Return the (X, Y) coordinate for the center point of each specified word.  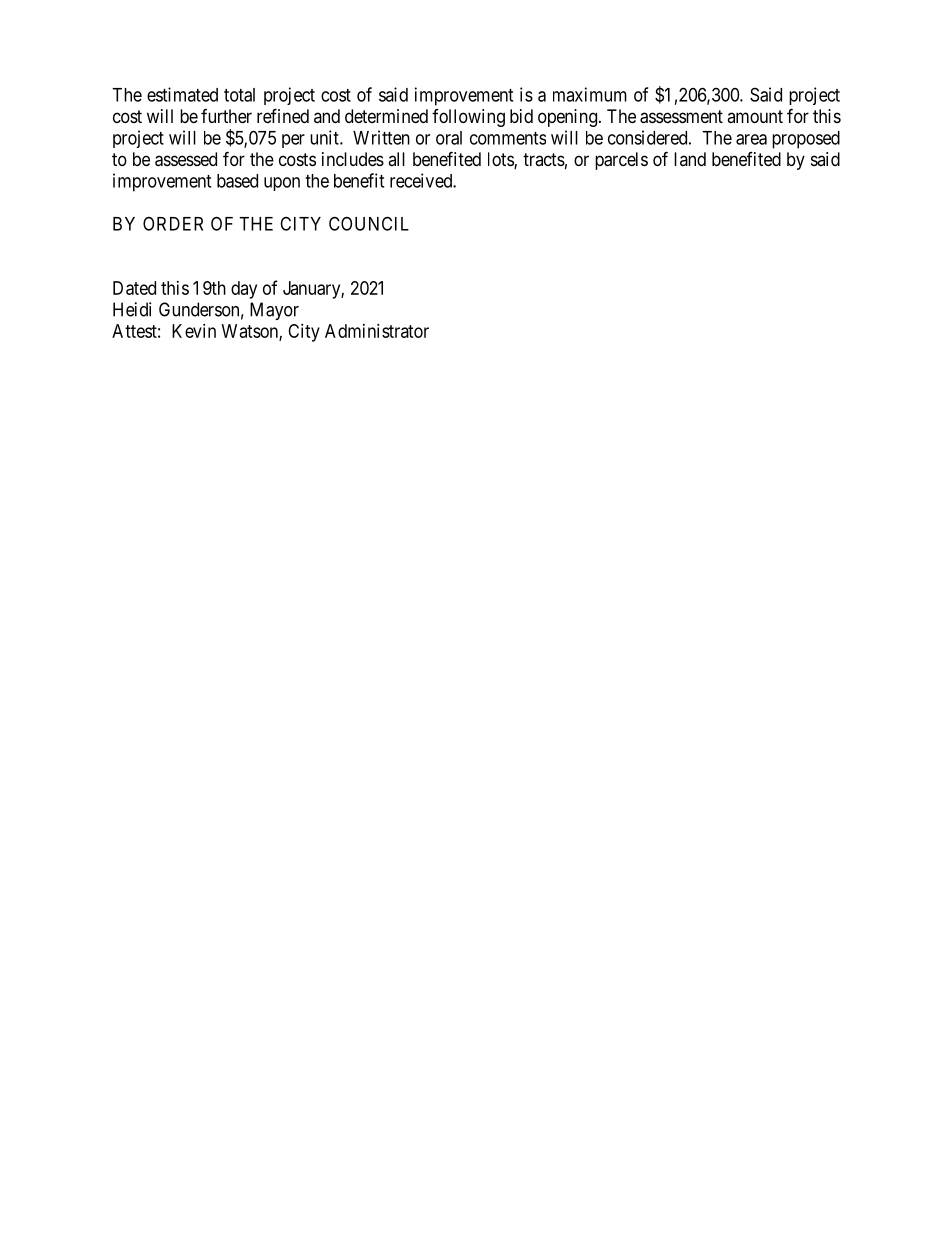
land (690, 159)
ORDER (173, 223)
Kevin (194, 331)
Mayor (274, 311)
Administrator (377, 331)
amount (755, 116)
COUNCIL (369, 223)
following (468, 118)
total (239, 95)
